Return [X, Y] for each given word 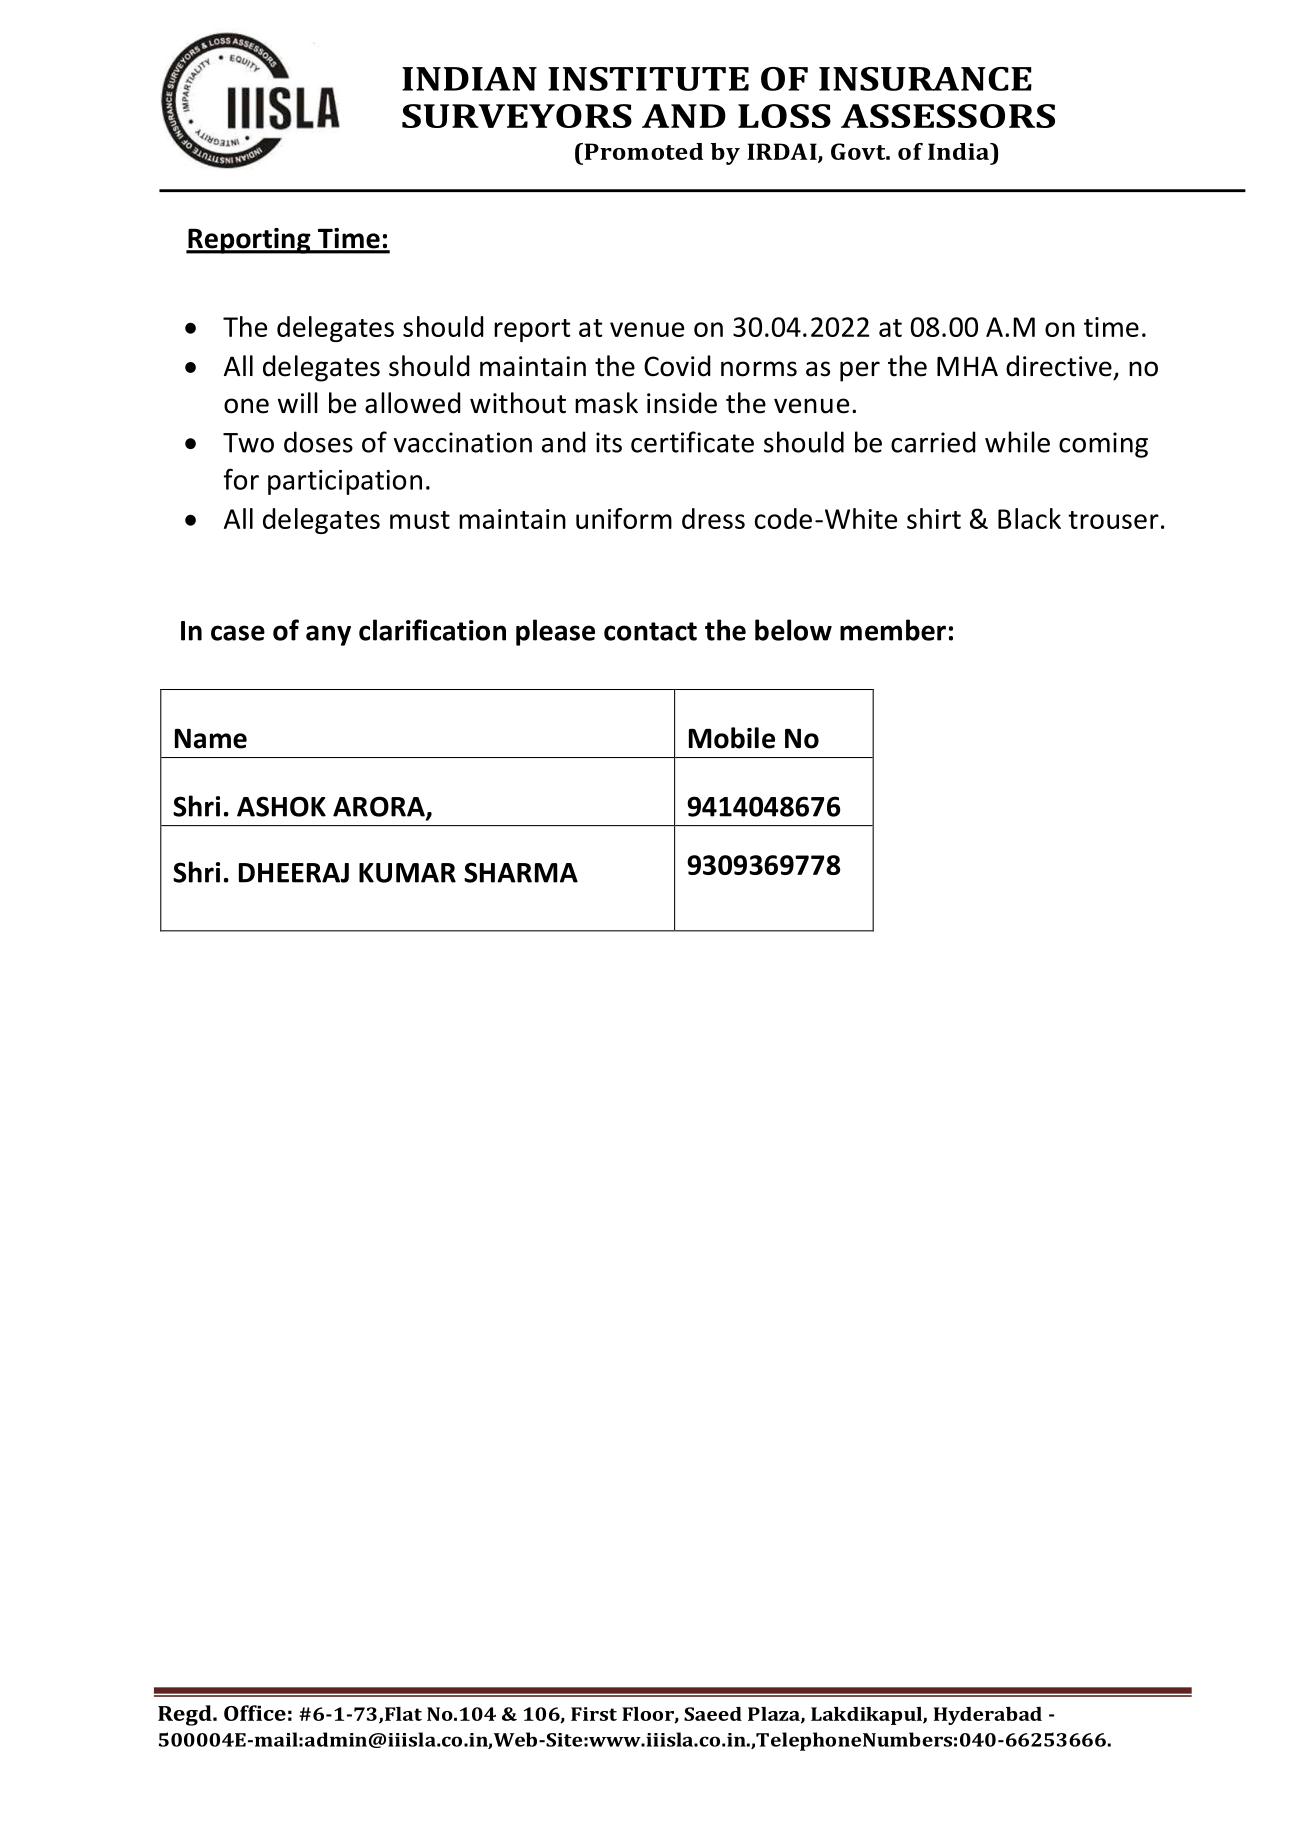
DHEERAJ [294, 873]
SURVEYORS [517, 116]
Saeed [713, 1714]
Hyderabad [988, 1716]
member [893, 630]
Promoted [642, 151]
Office [255, 1713]
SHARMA [521, 872]
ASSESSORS [948, 116]
